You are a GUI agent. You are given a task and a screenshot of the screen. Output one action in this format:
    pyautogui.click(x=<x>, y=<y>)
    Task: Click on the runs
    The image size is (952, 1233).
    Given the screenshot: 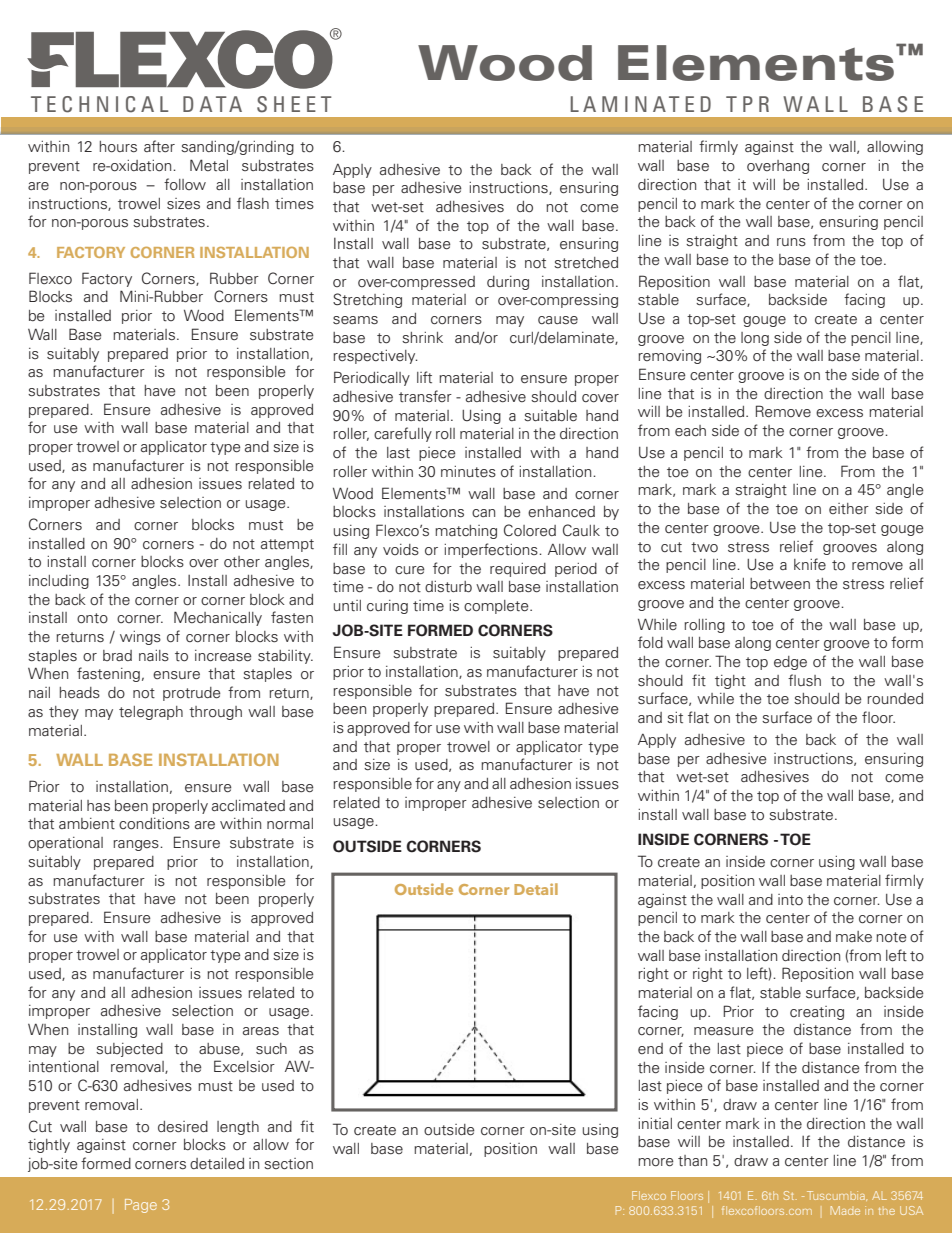 What is the action you would take?
    pyautogui.click(x=791, y=242)
